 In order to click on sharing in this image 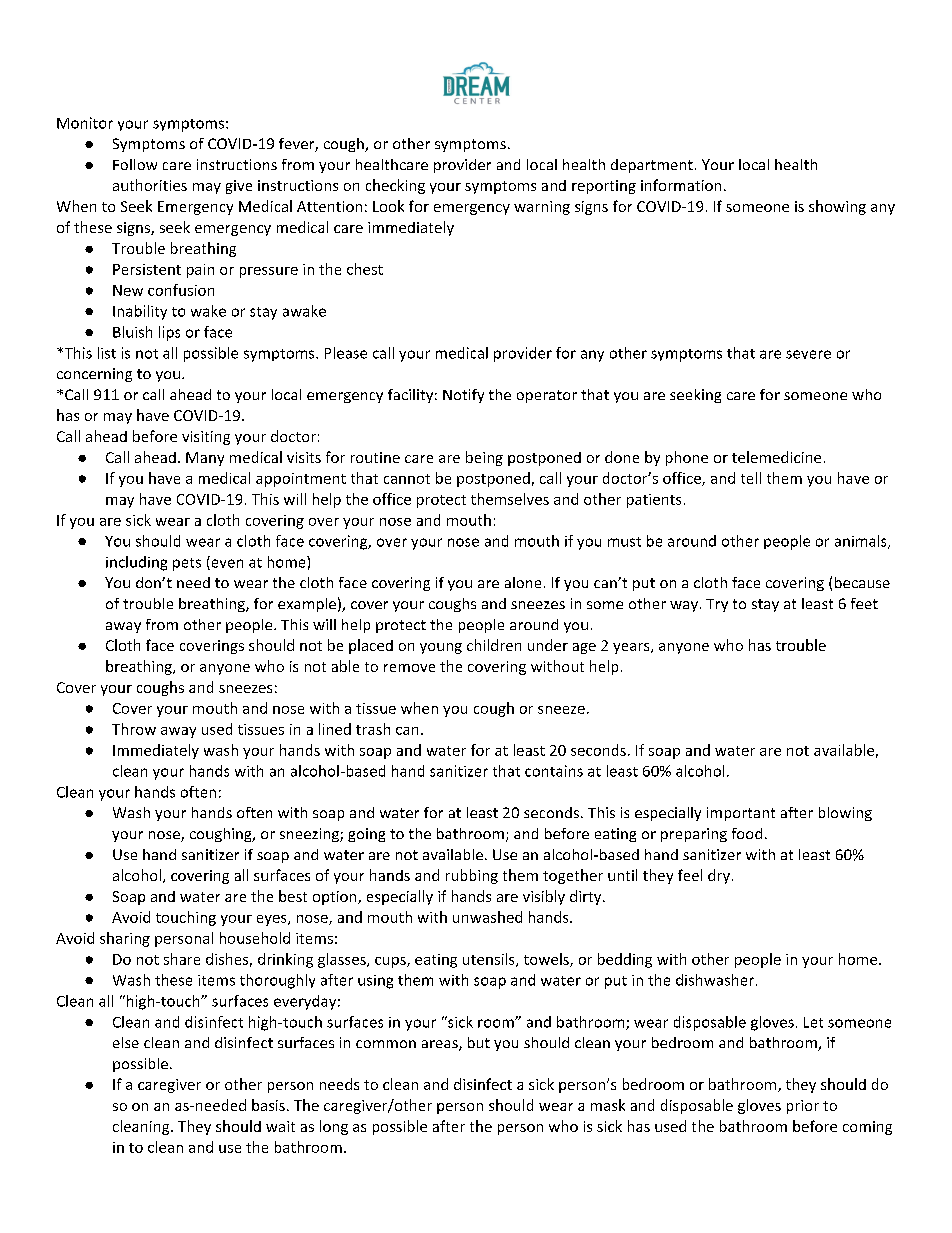, I will do `click(125, 939)`.
